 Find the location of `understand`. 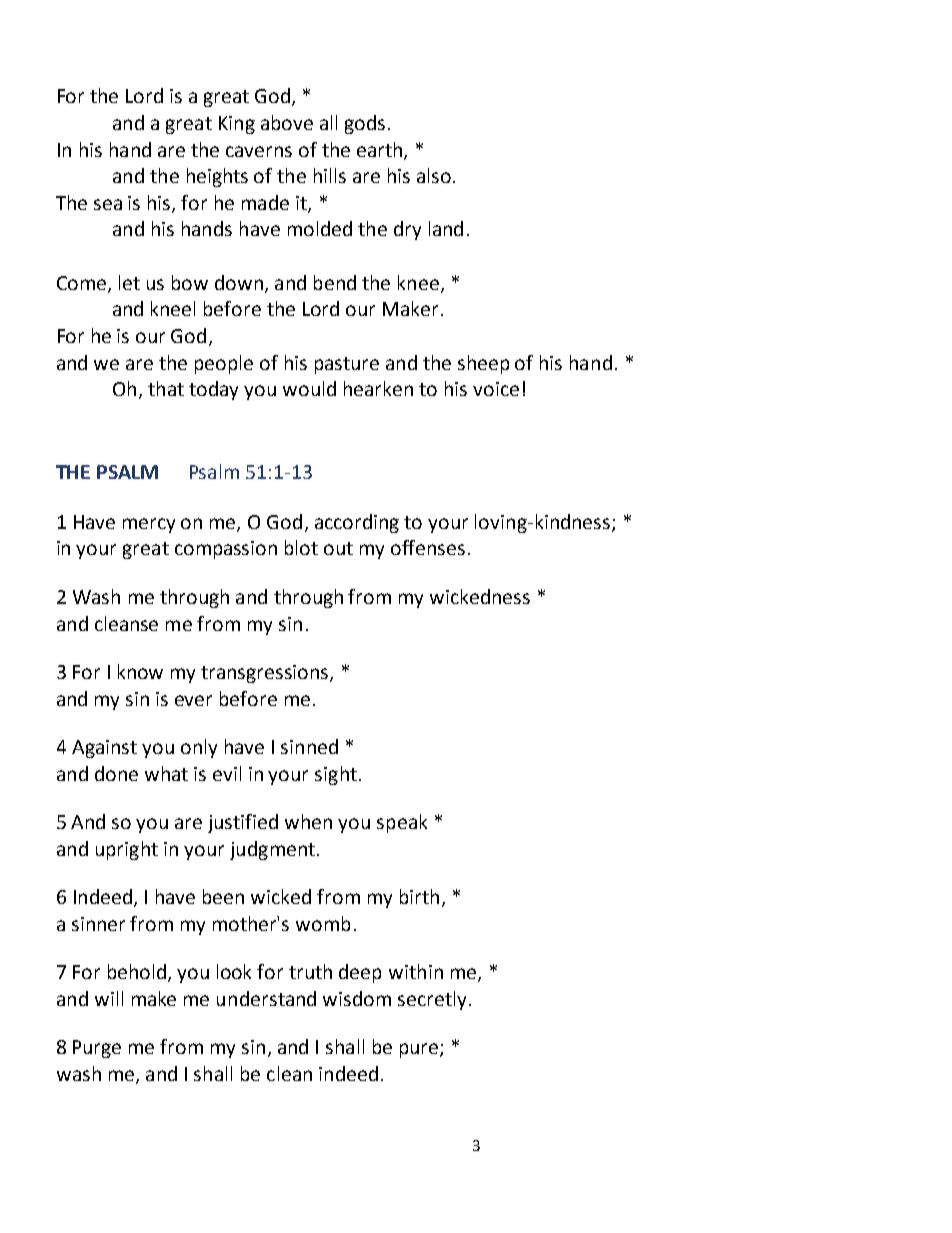

understand is located at coordinates (266, 998).
